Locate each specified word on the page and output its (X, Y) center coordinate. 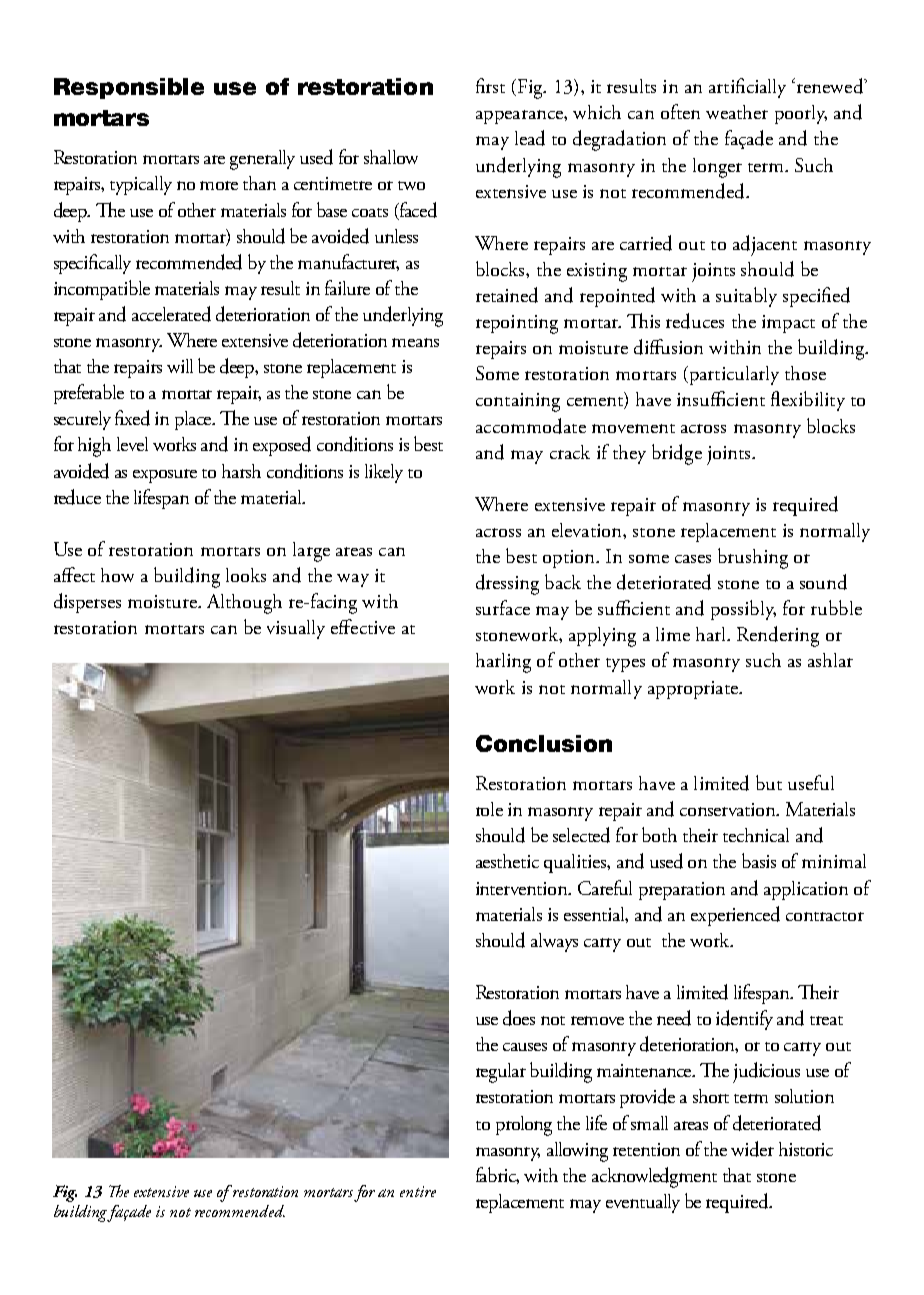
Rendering (778, 636)
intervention (523, 888)
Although (244, 604)
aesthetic (507, 861)
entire (418, 1191)
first (490, 85)
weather (737, 112)
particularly (732, 375)
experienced (735, 916)
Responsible (129, 88)
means (415, 342)
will (180, 366)
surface (503, 607)
